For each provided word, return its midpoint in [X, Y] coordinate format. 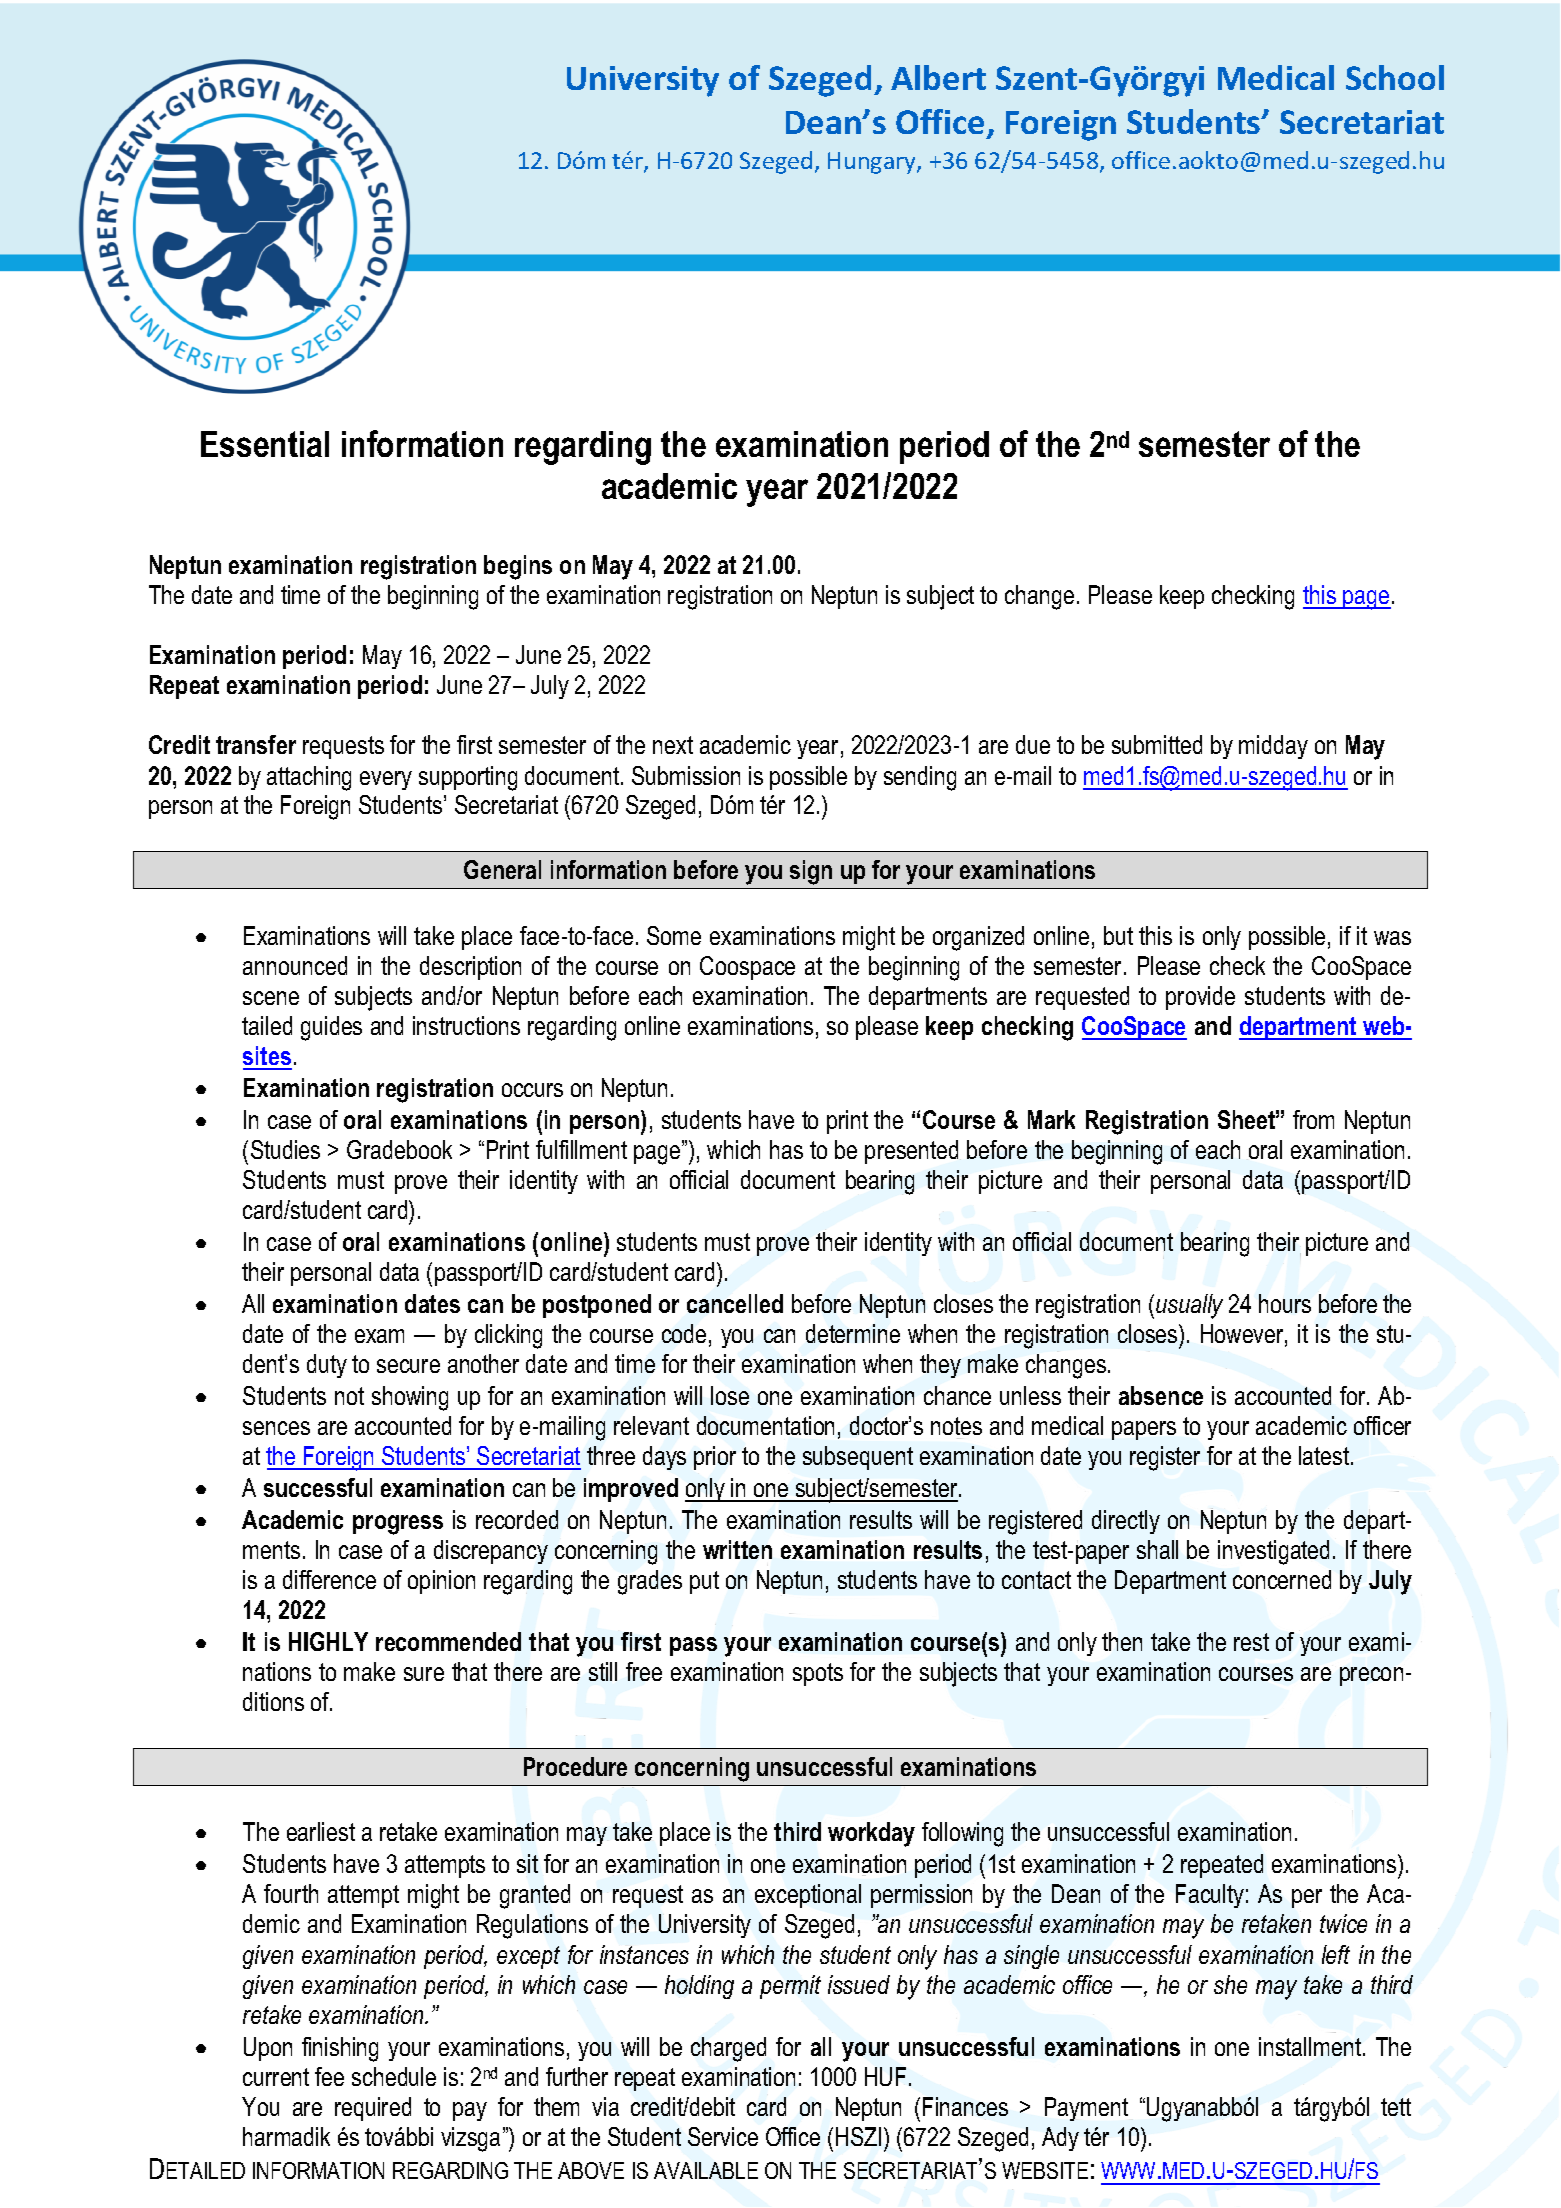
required [373, 2109]
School [1395, 77]
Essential [265, 444]
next [673, 745]
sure [424, 1674]
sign [811, 872]
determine [853, 1333]
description [470, 968]
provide [1200, 998]
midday [1273, 747]
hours [1285, 1303]
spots [818, 1674]
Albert [938, 77]
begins [518, 567]
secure [408, 1366]
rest [1251, 1642]
